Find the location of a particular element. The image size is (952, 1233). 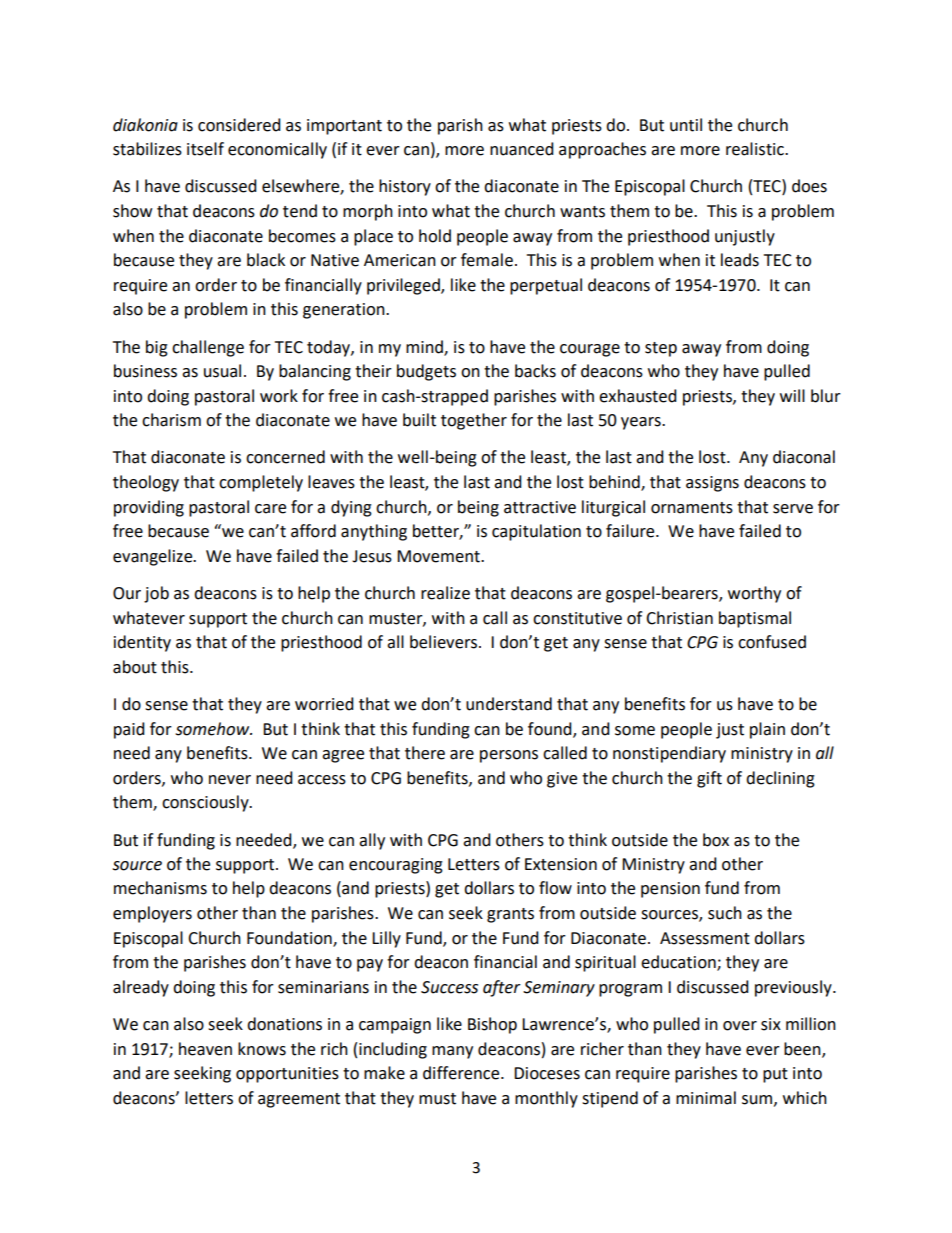

persons is located at coordinates (509, 756).
